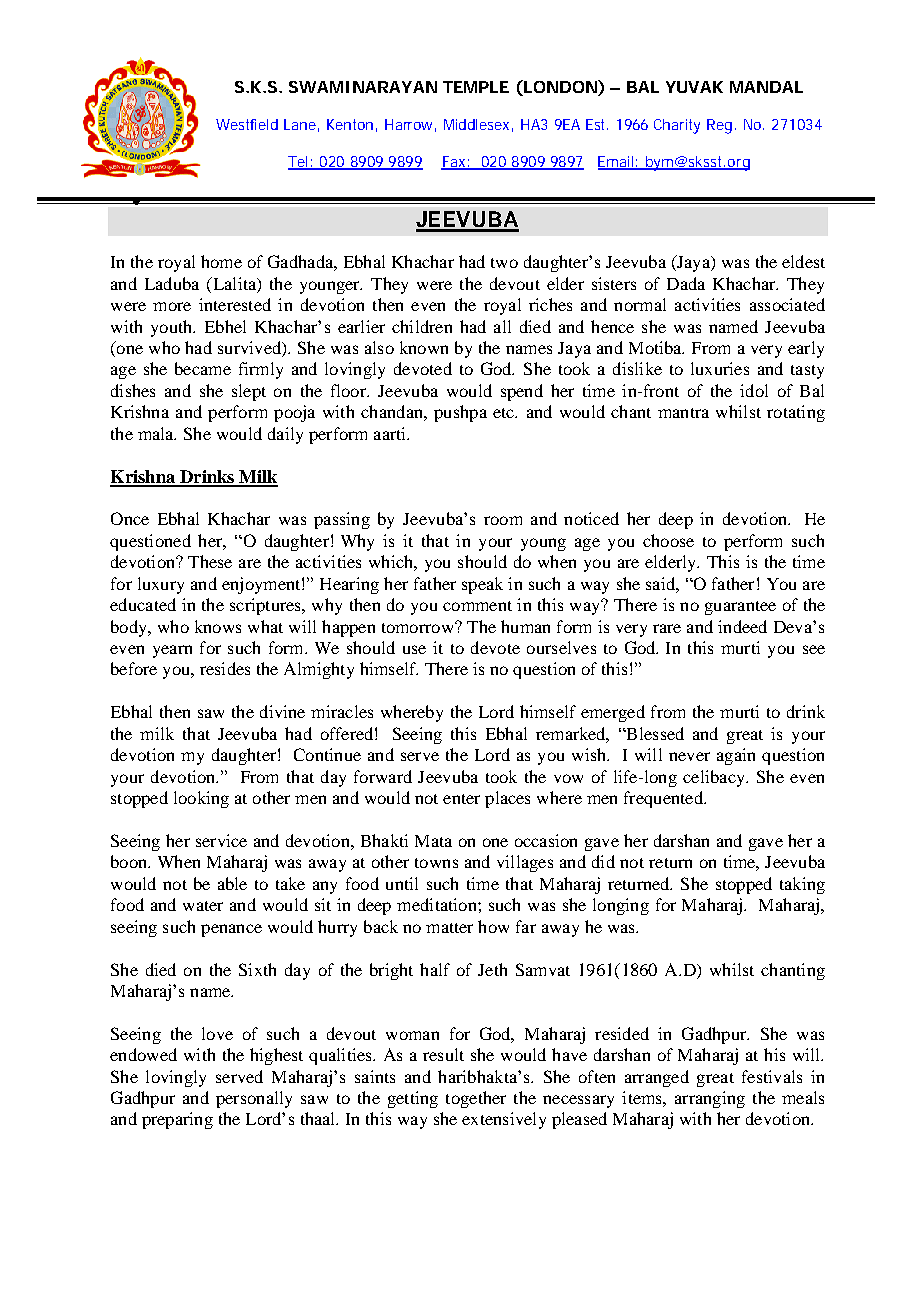  I want to click on together, so click(476, 1099).
